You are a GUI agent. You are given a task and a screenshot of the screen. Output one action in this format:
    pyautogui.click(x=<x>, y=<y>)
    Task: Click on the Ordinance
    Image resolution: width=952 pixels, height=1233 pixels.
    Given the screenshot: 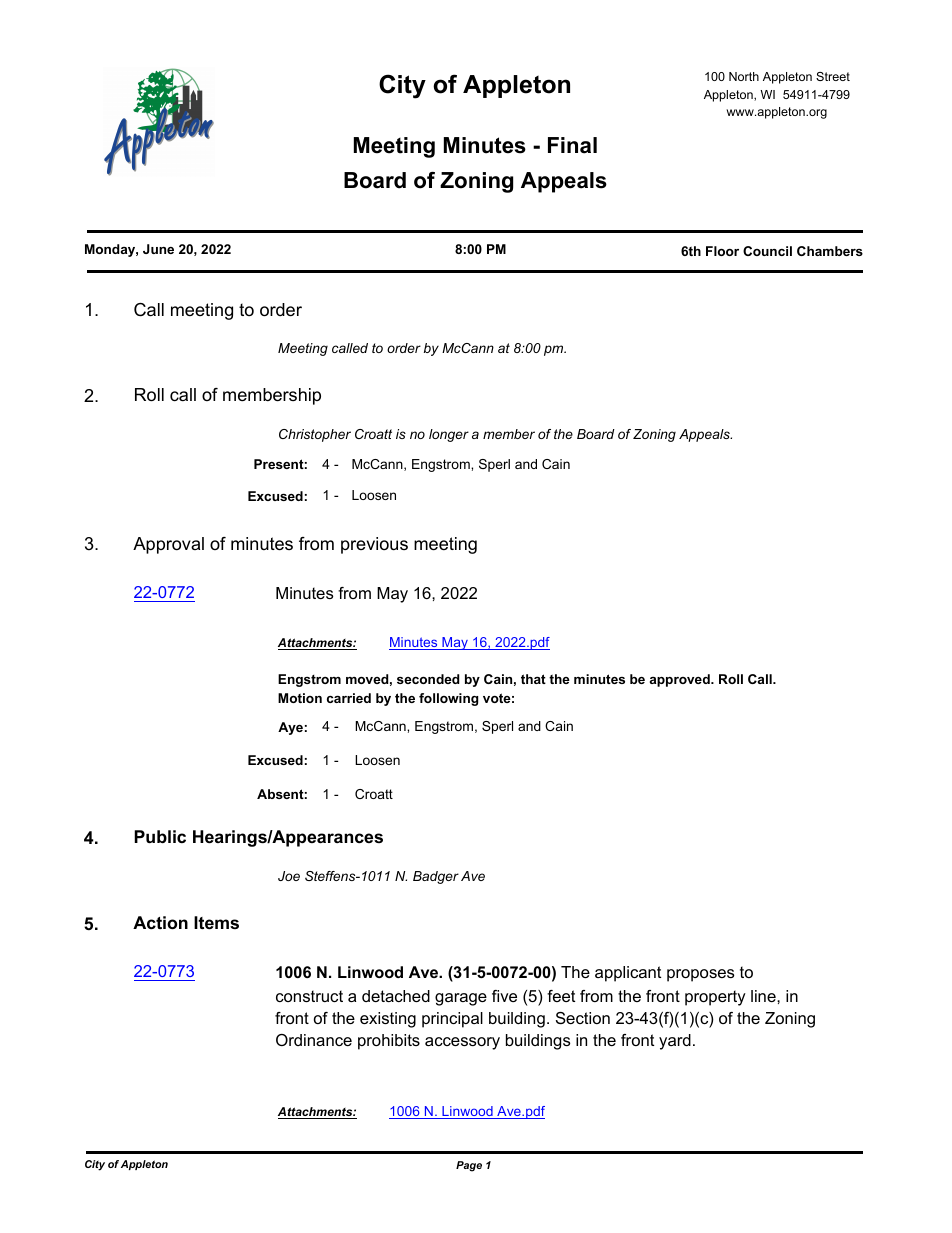 What is the action you would take?
    pyautogui.click(x=314, y=1040)
